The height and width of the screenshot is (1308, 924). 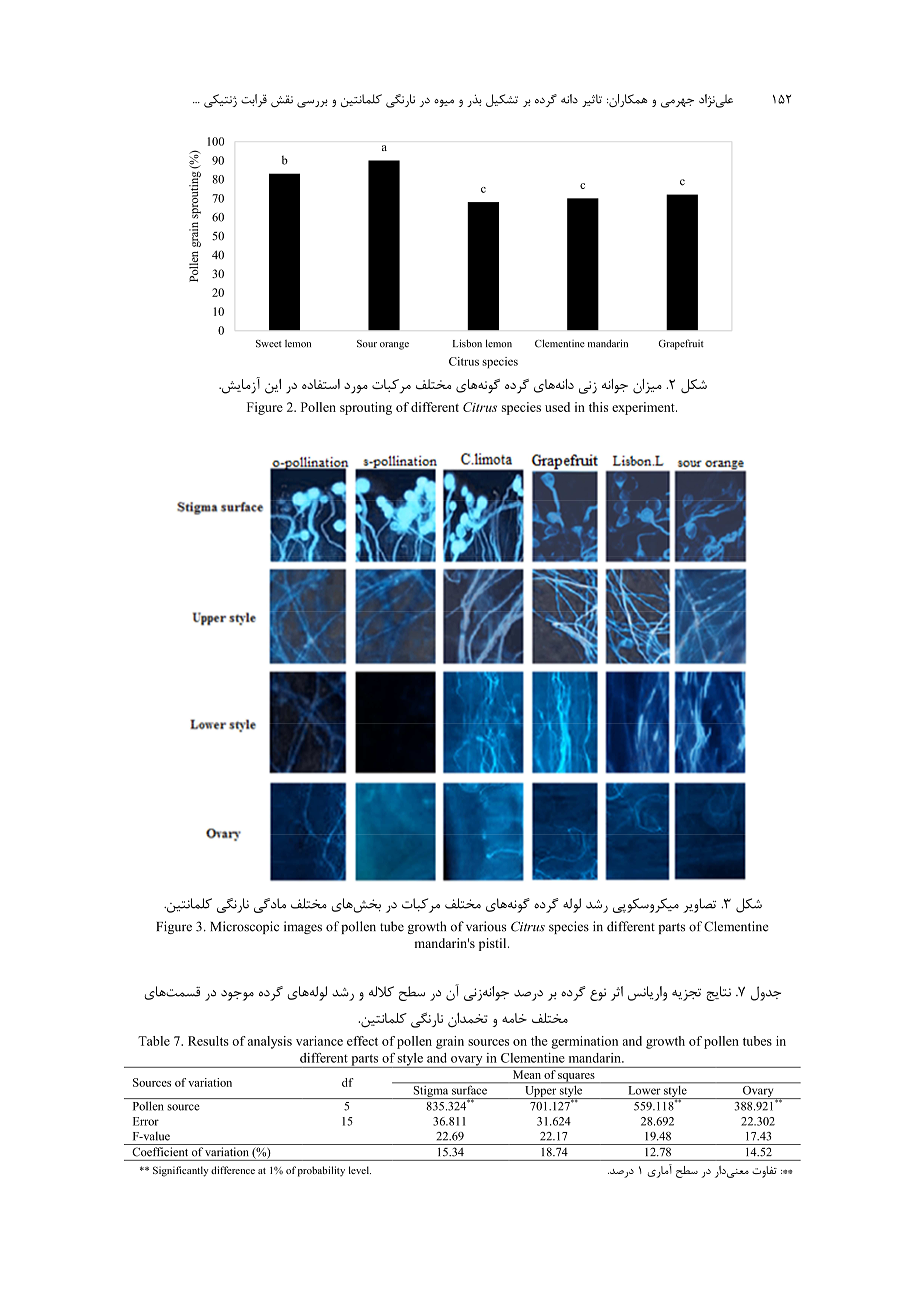 I want to click on effect, so click(x=362, y=1041).
